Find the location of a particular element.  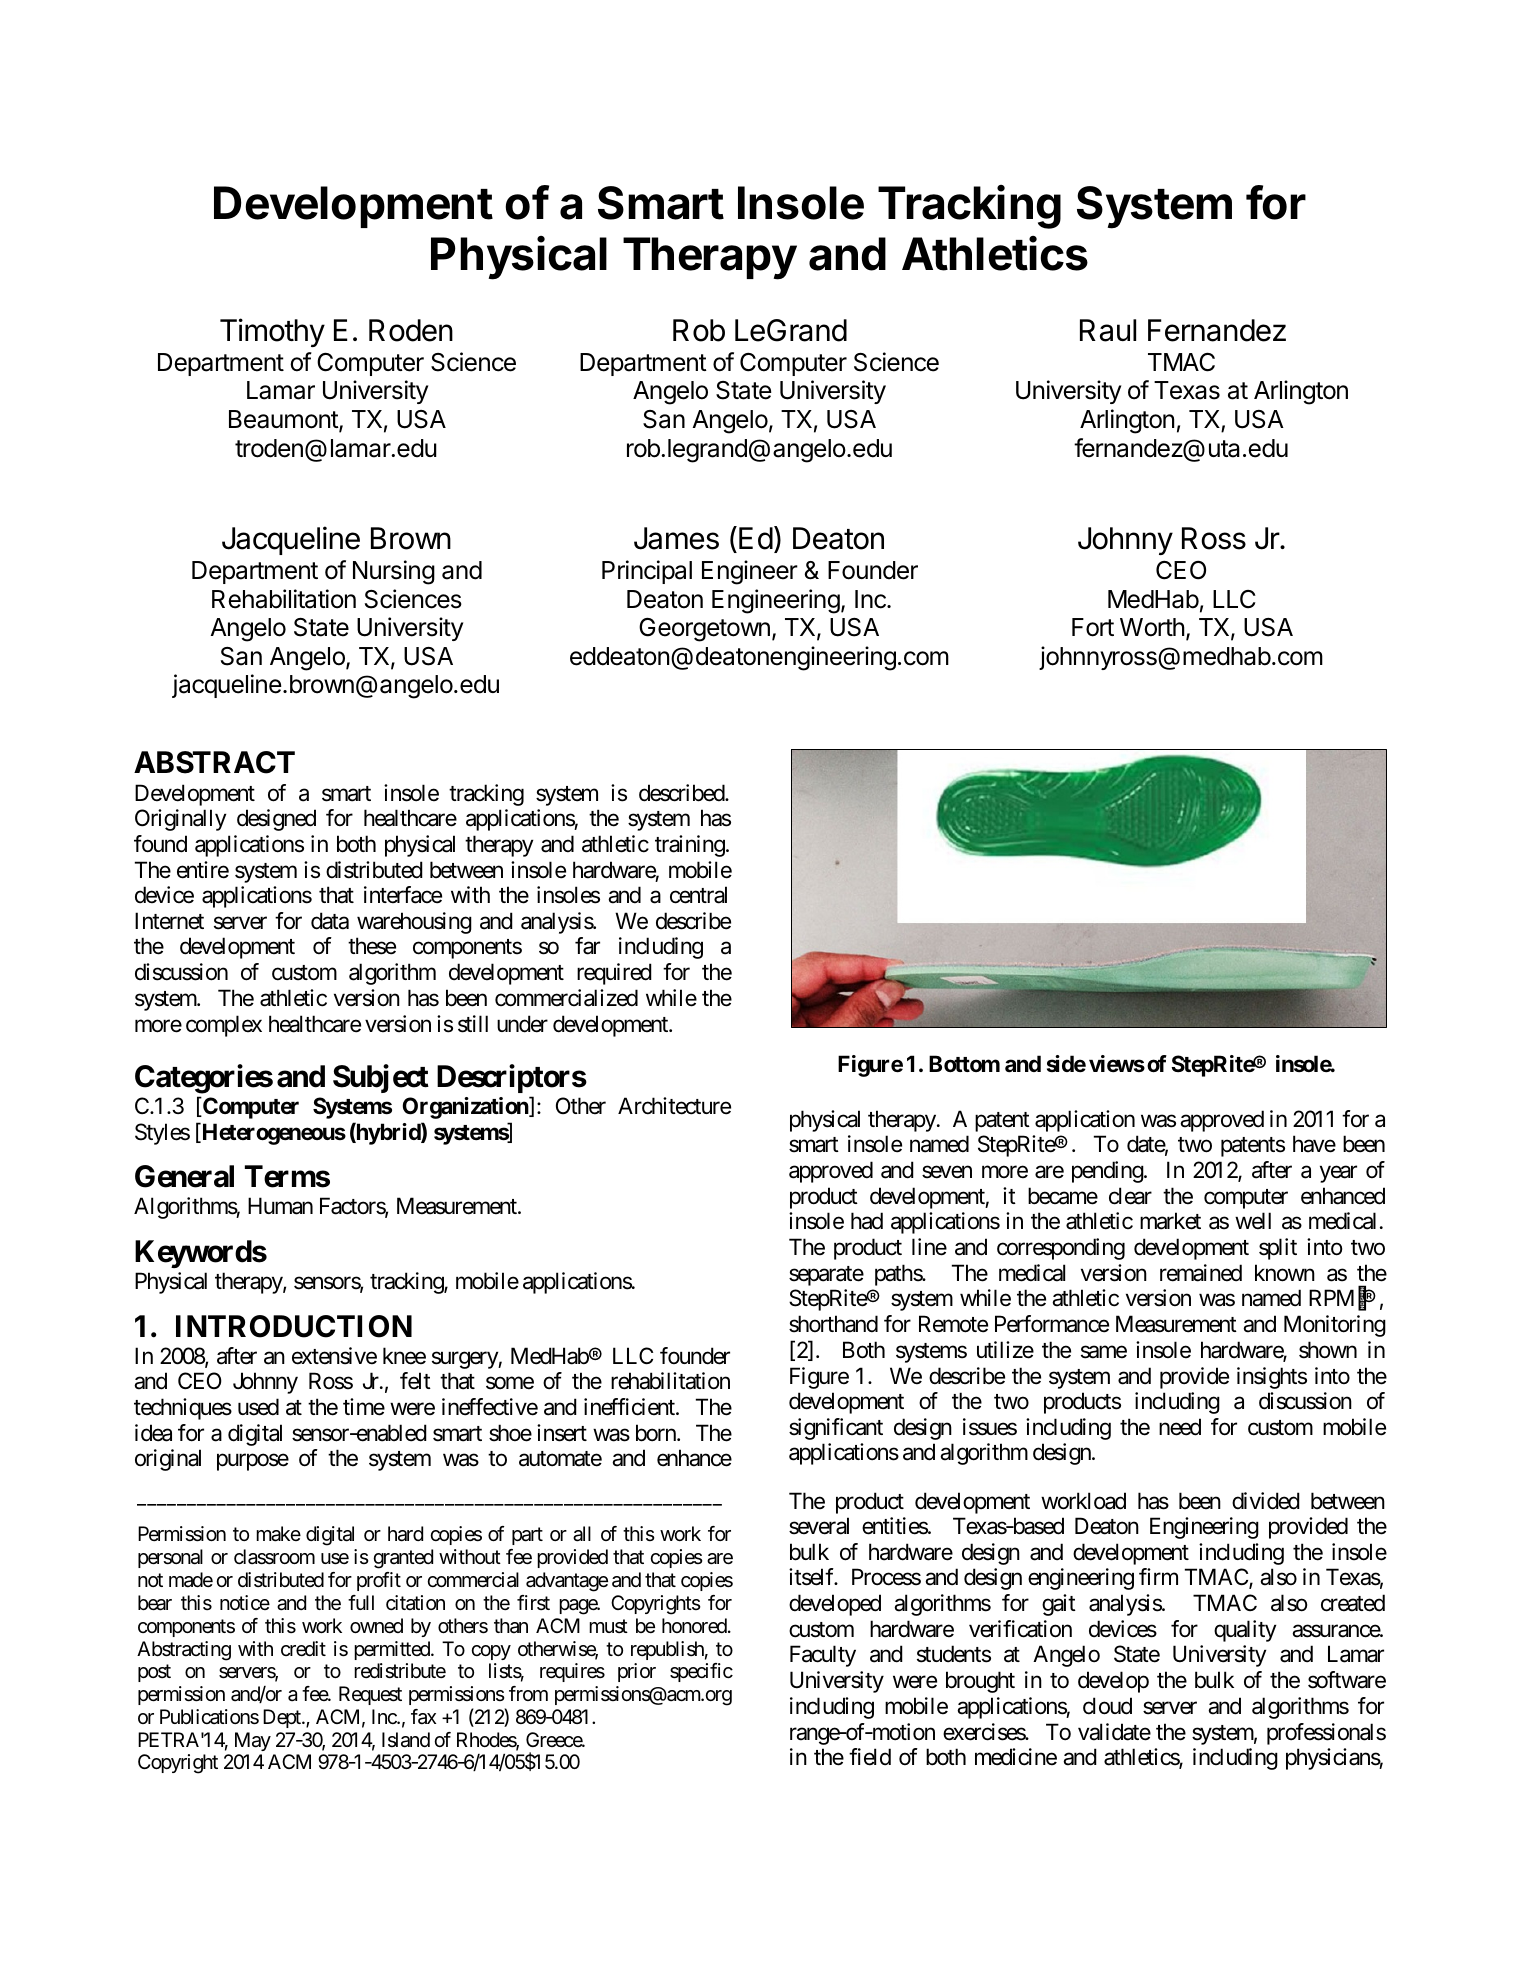

Timothy is located at coordinates (272, 332).
